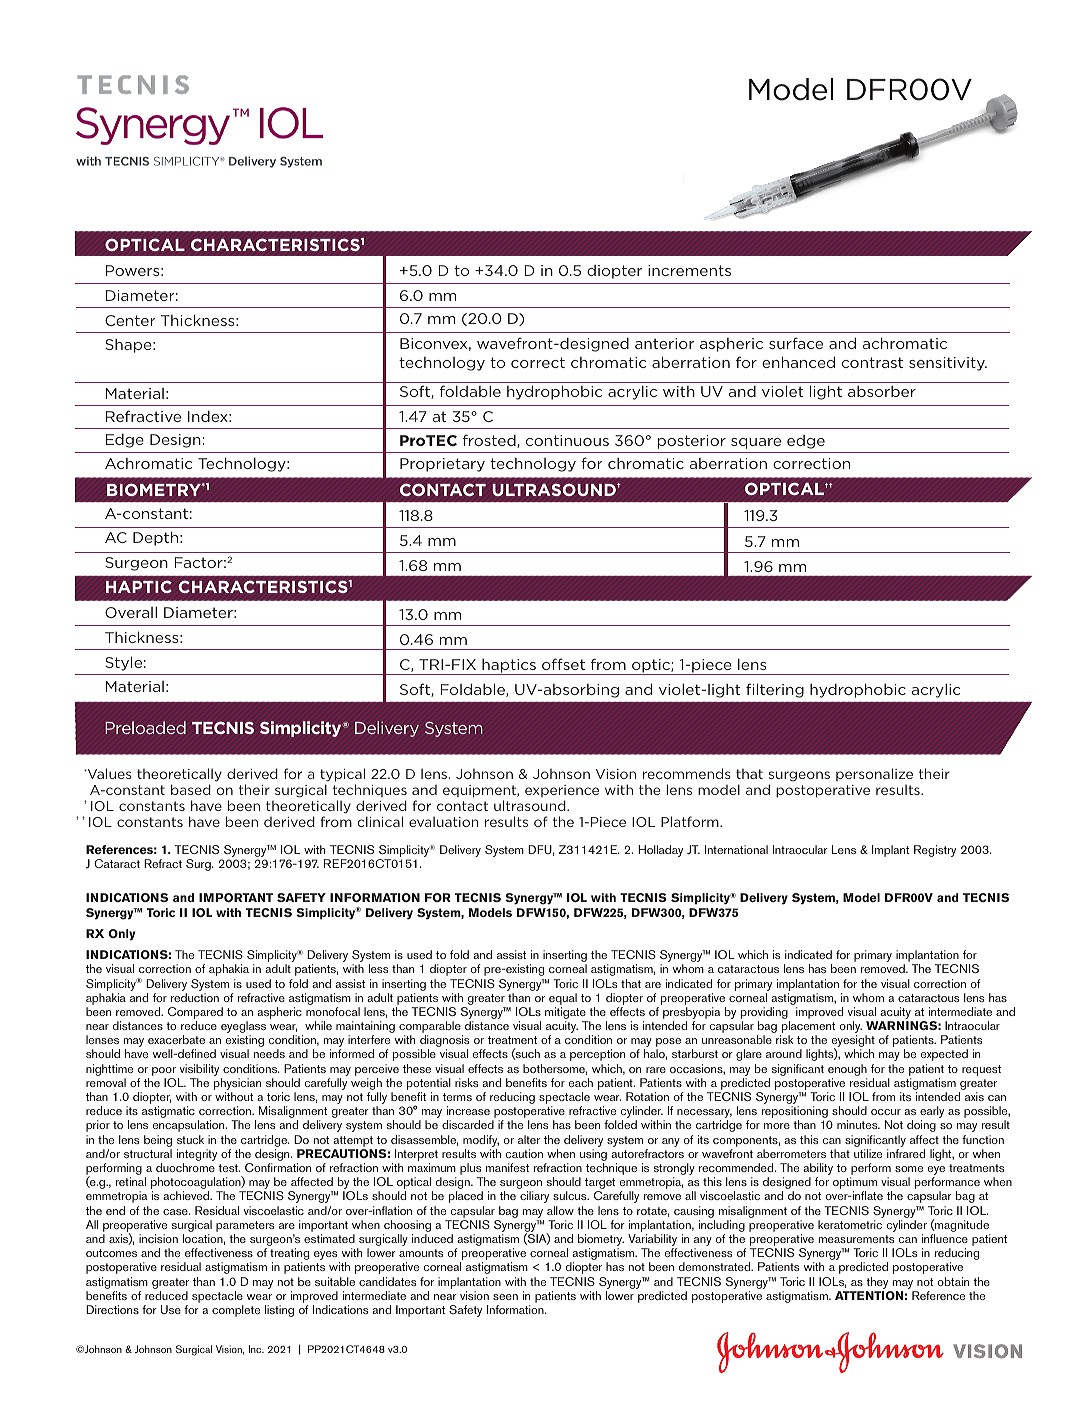  I want to click on contrast, so click(872, 362).
